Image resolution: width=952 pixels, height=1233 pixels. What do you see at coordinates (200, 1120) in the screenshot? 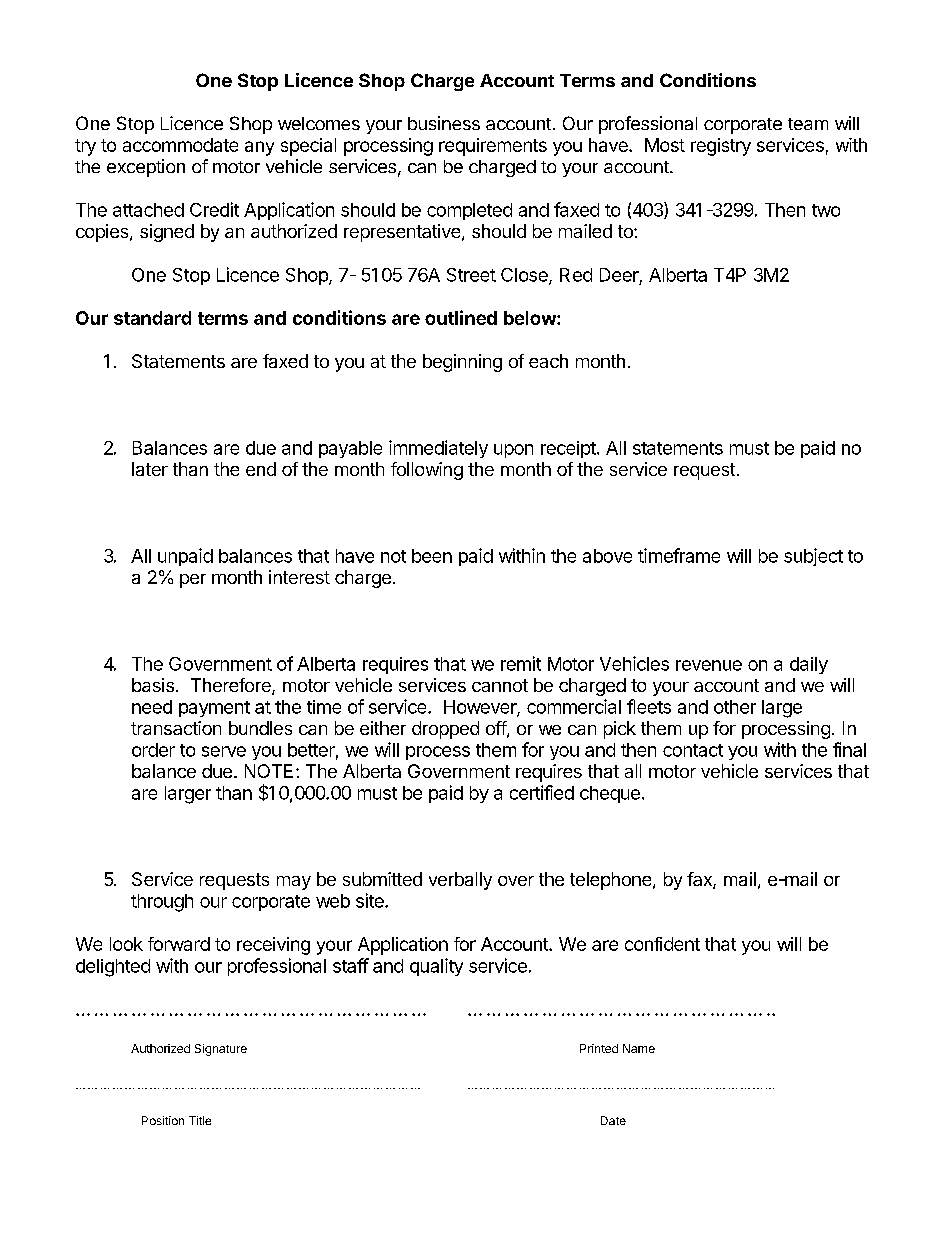
I see `Title` at bounding box center [200, 1120].
